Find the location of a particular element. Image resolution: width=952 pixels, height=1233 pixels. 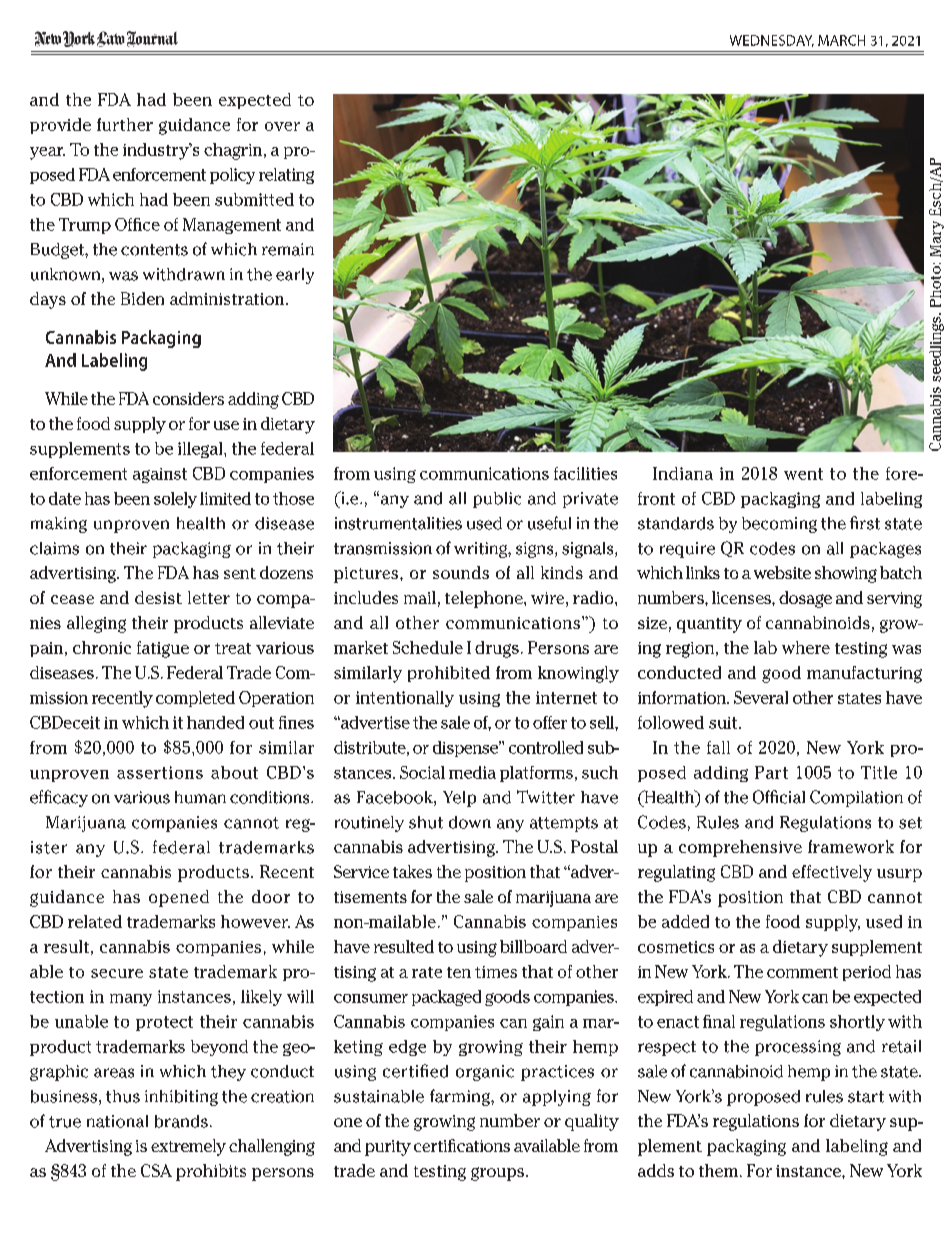

over is located at coordinates (282, 126).
